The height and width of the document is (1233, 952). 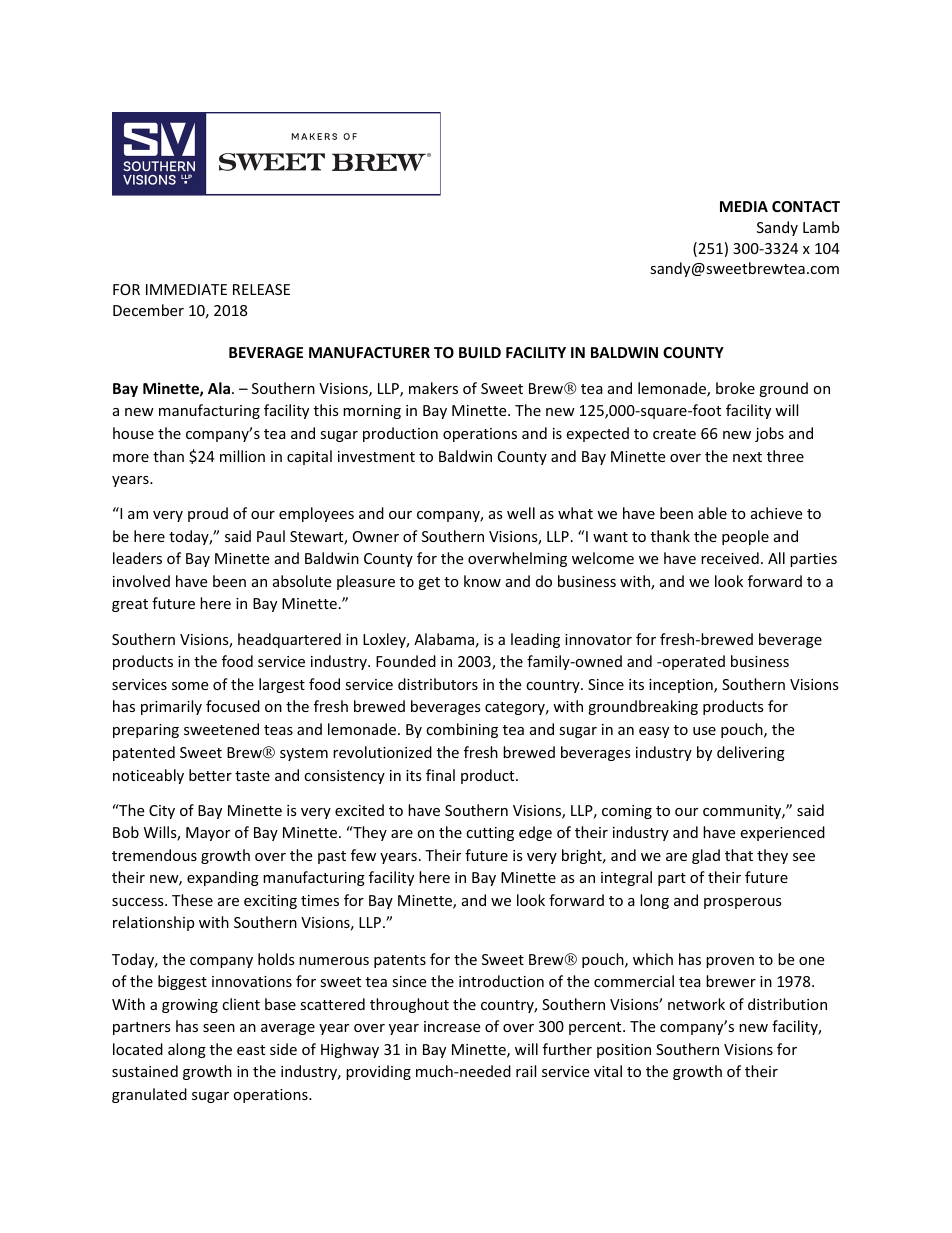 I want to click on better, so click(x=210, y=775).
